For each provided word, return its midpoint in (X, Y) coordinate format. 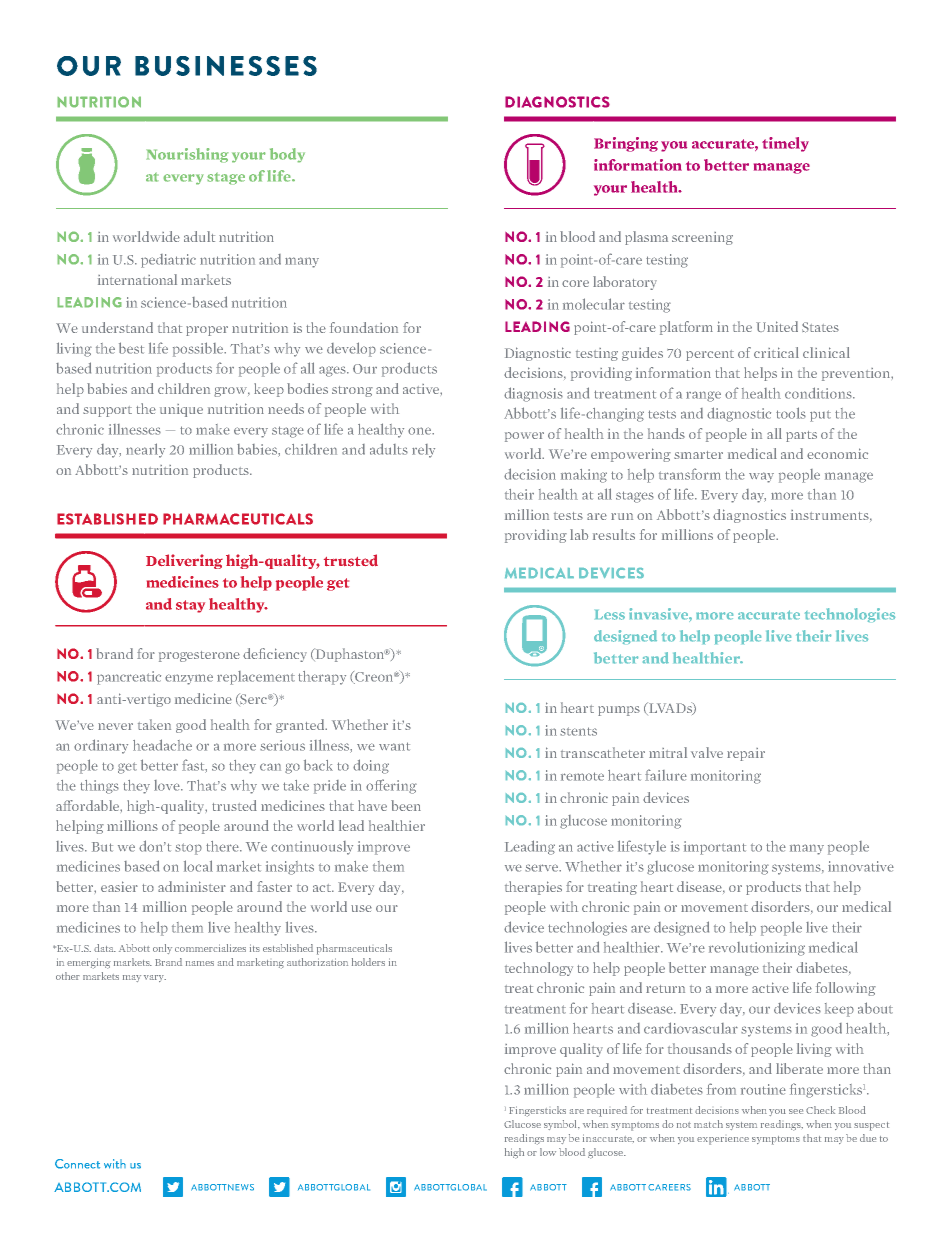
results (614, 534)
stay (190, 606)
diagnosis (533, 394)
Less (610, 615)
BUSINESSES (226, 66)
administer (192, 886)
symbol (562, 1125)
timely (785, 144)
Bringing (626, 144)
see (796, 1111)
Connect (77, 1164)
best (131, 348)
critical (776, 352)
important (715, 848)
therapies (533, 888)
